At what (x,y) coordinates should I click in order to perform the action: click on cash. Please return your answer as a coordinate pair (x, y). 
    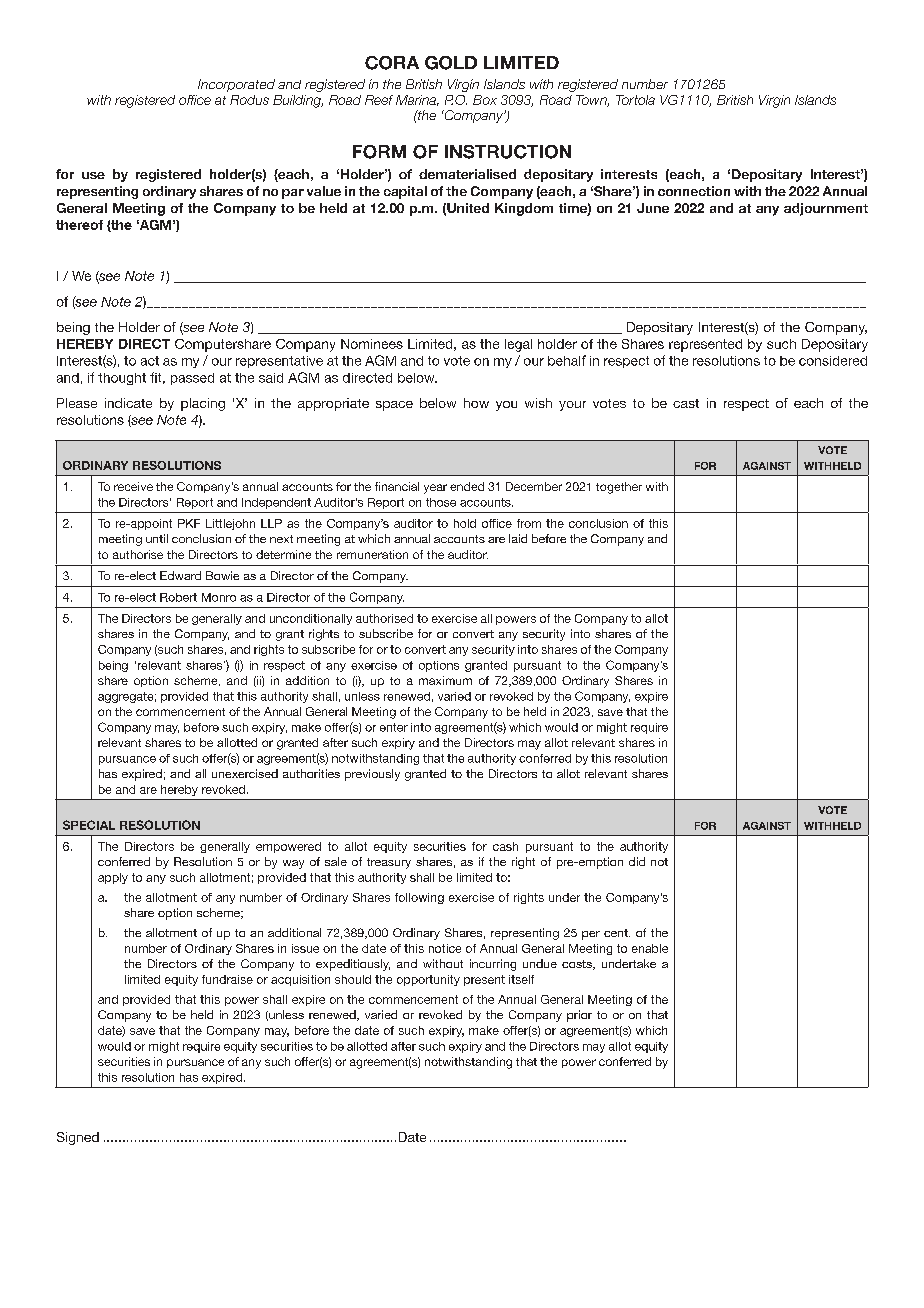
    Looking at the image, I should click on (505, 846).
